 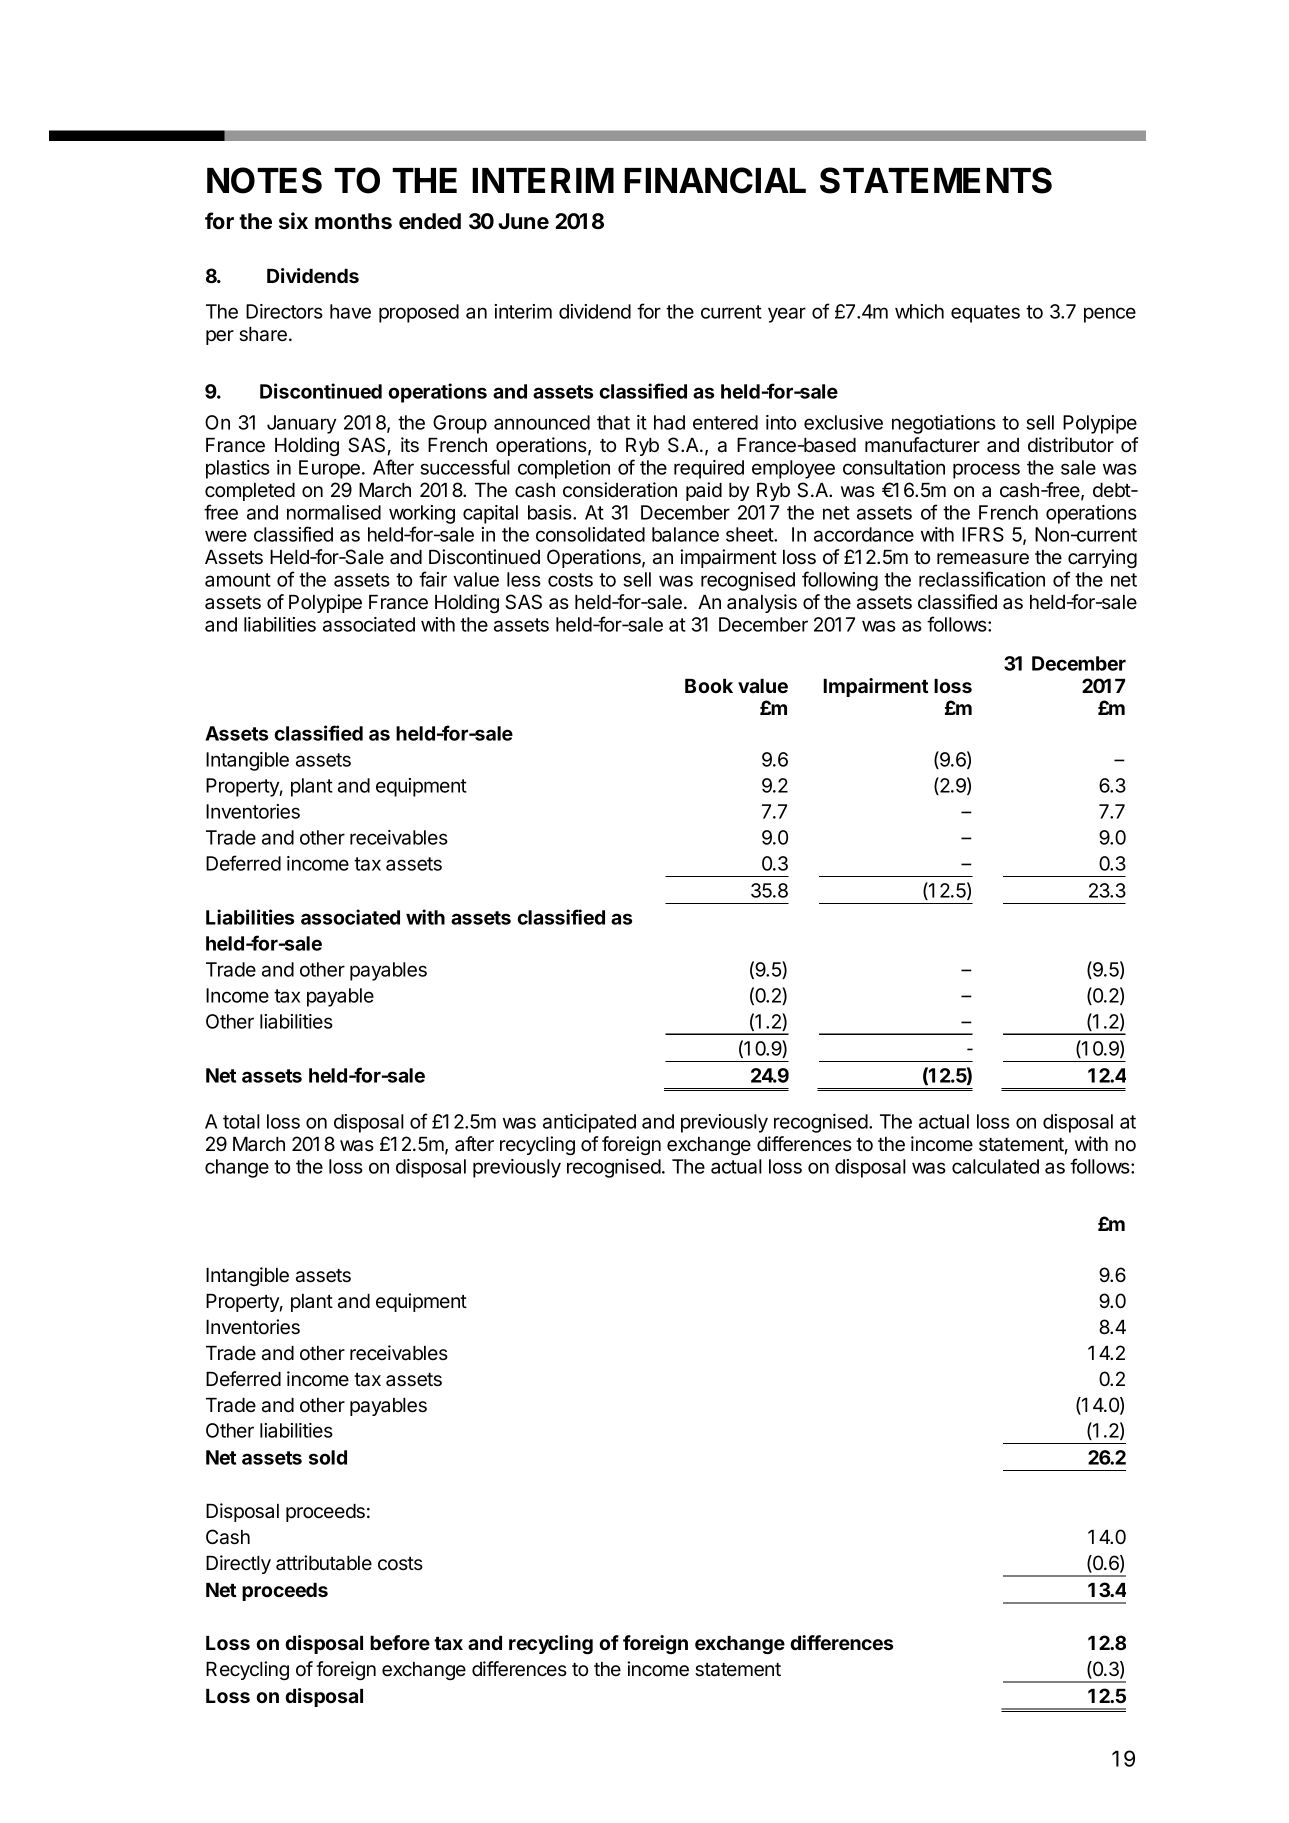 What do you see at coordinates (982, 579) in the page?
I see `reclassification` at bounding box center [982, 579].
